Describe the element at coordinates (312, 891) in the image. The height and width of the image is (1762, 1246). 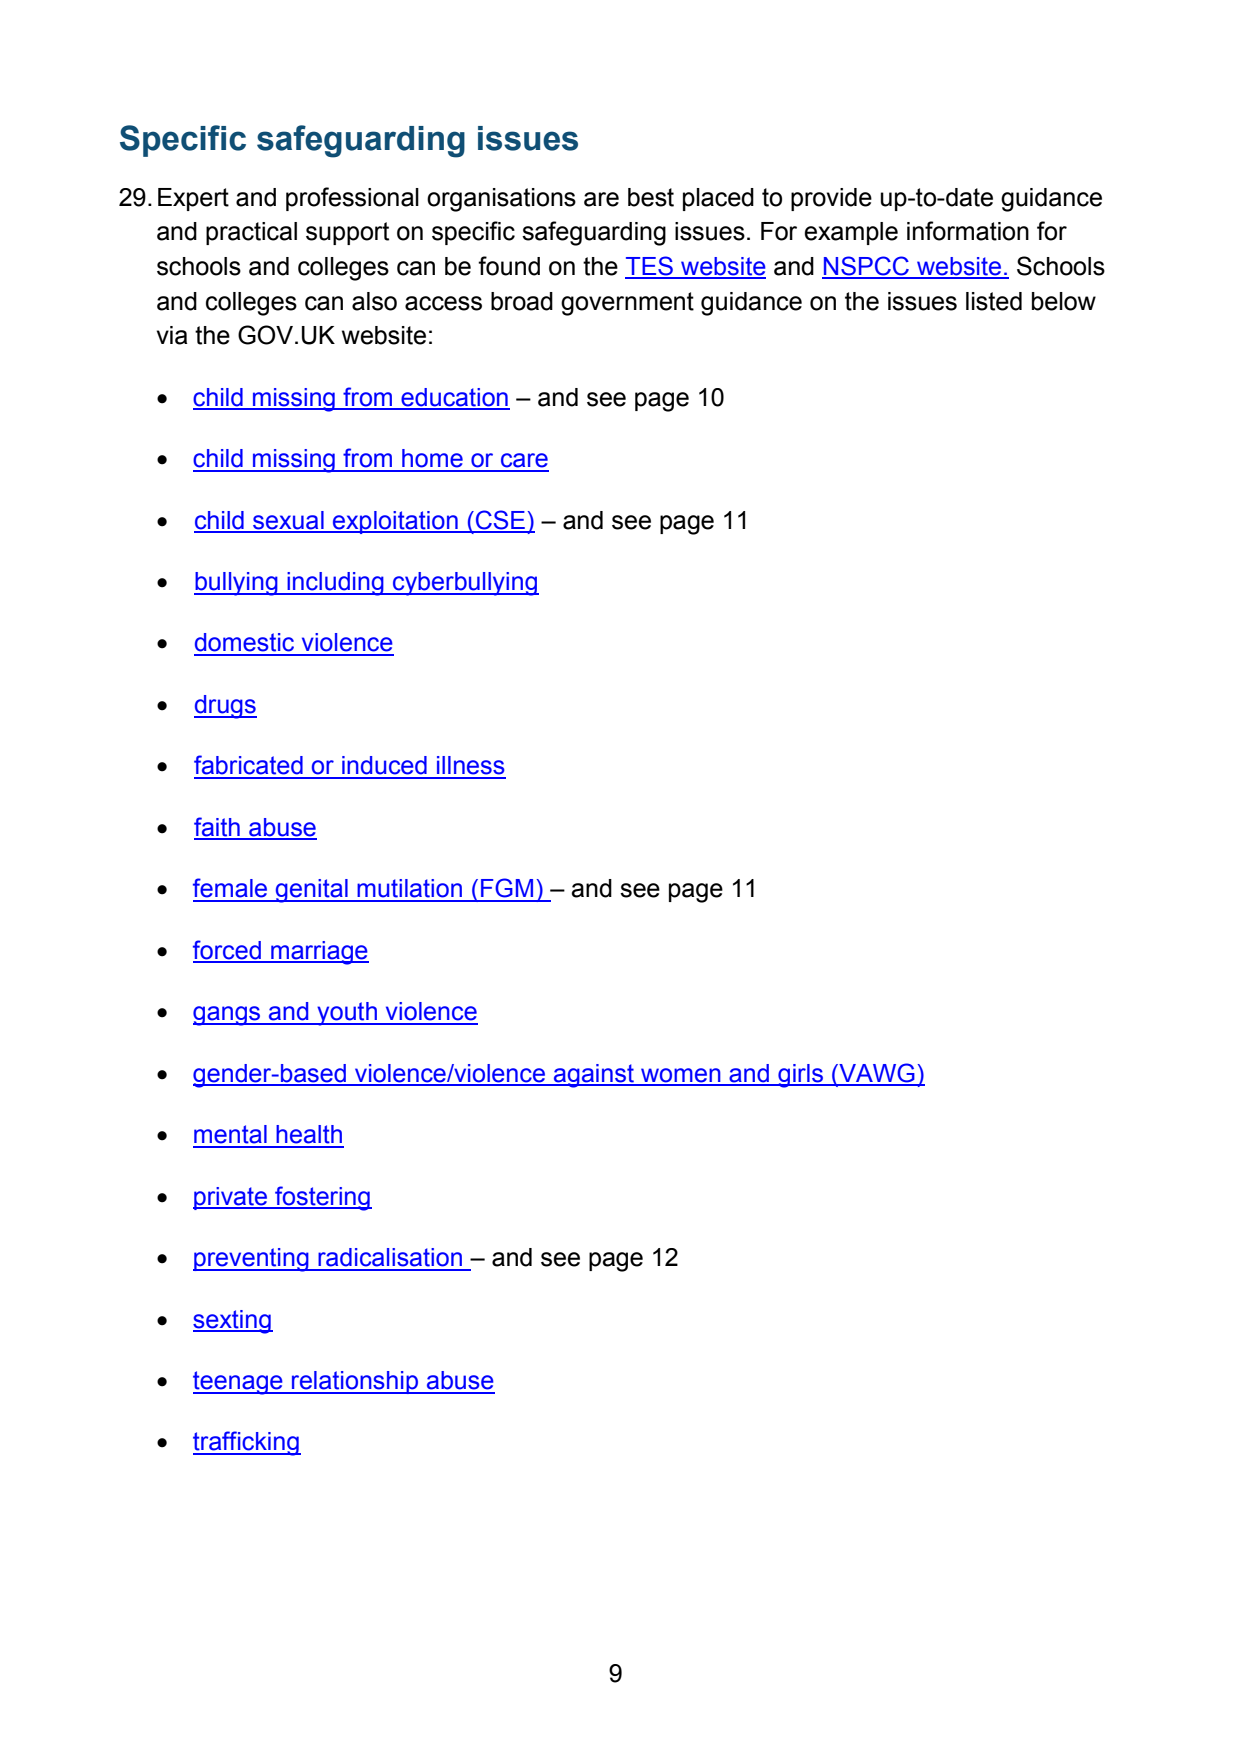
I see `genital` at that location.
